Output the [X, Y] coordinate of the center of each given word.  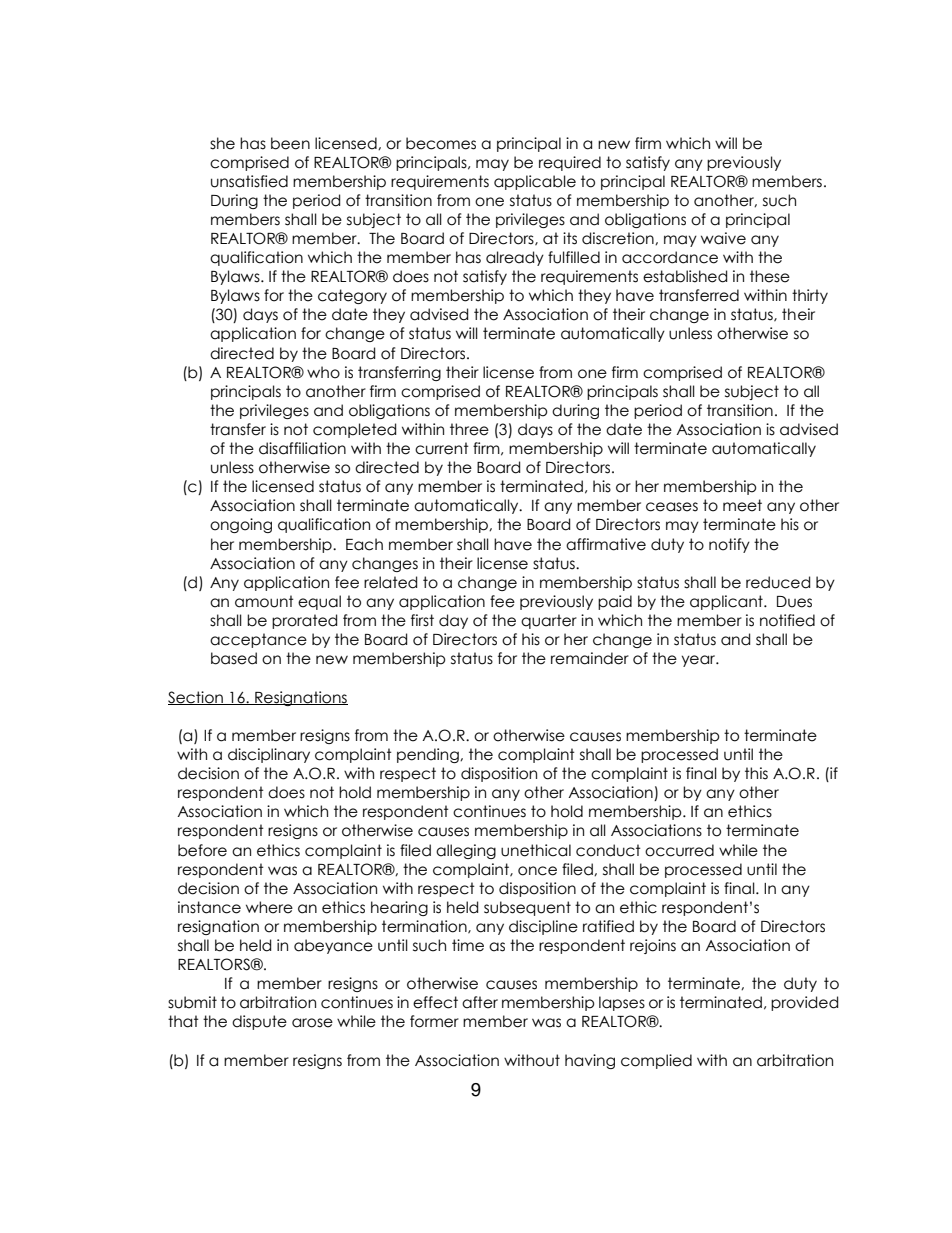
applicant [727, 602]
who [323, 372]
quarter [549, 621]
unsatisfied [249, 181]
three [469, 429]
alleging [466, 851]
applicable [535, 182]
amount [264, 601]
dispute [259, 1022]
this [756, 773]
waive [723, 238]
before [202, 850]
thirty [810, 296]
